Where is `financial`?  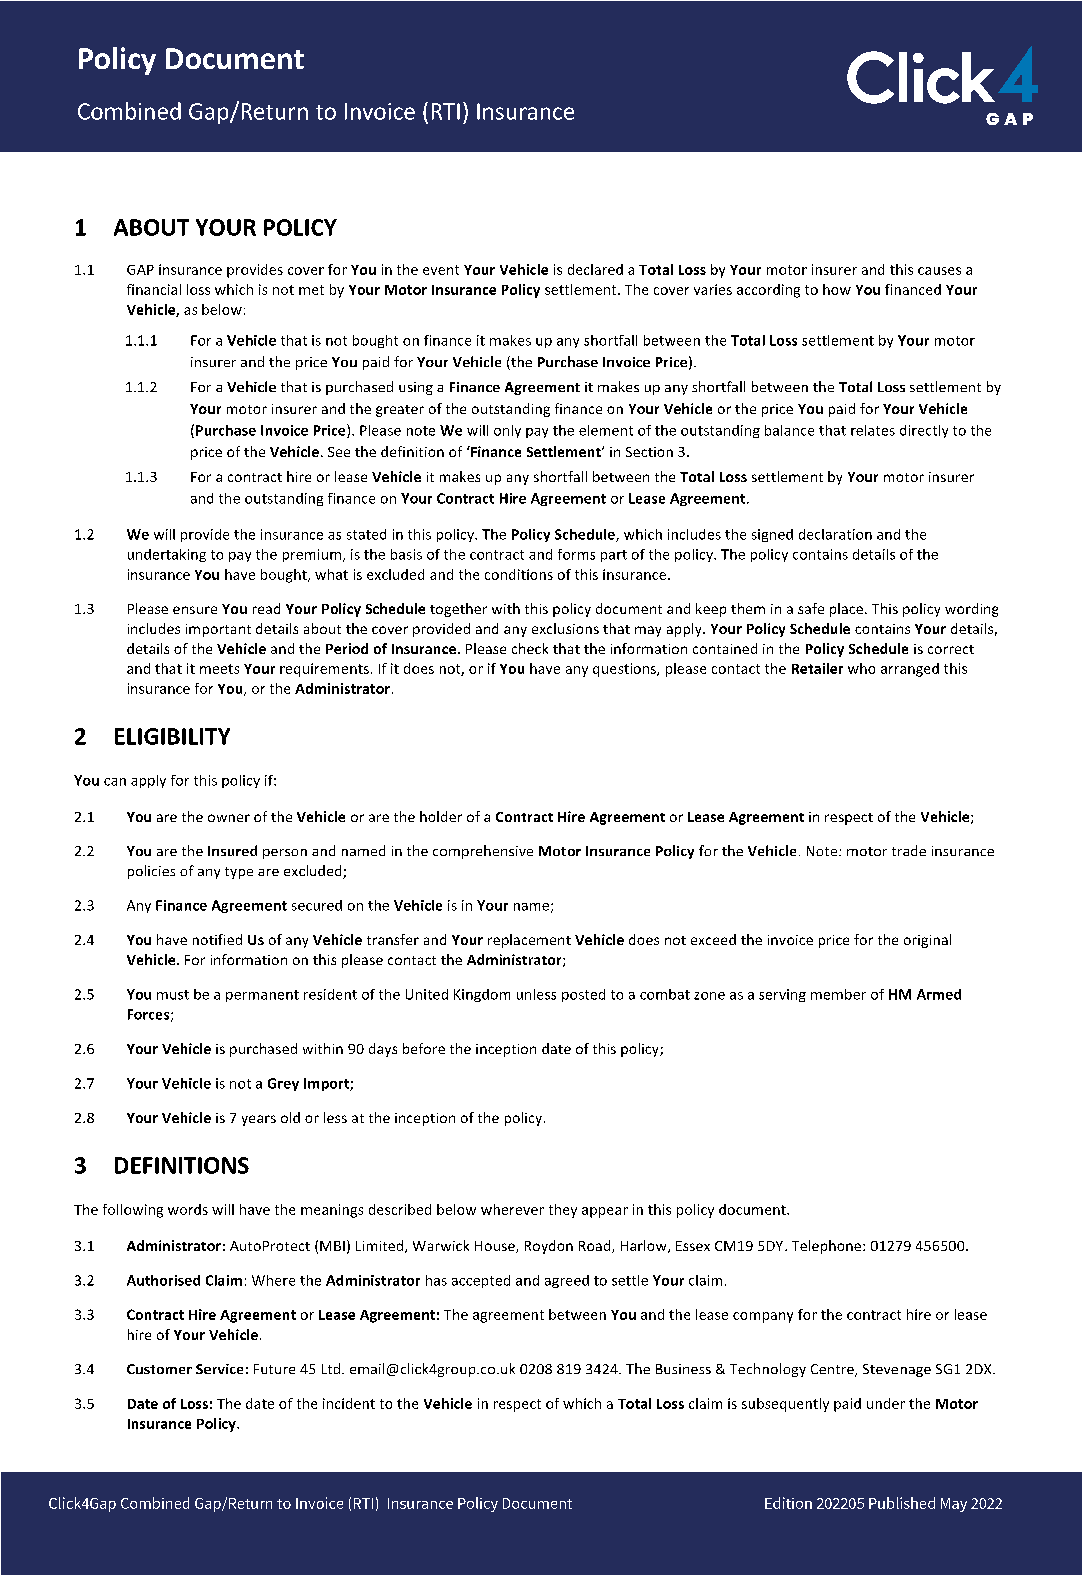 financial is located at coordinates (154, 289).
